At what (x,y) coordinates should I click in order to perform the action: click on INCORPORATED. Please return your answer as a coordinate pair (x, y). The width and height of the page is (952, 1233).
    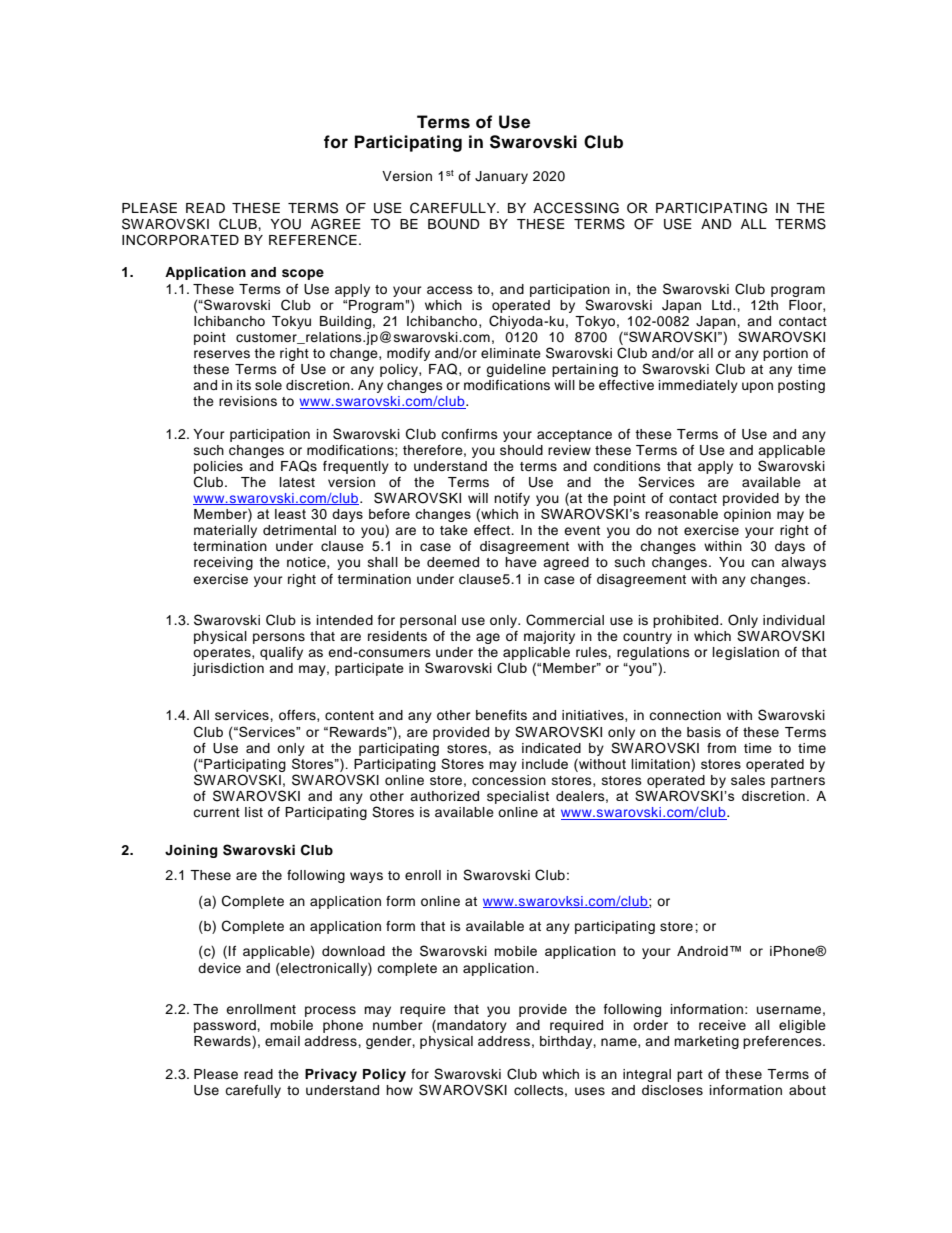
    Looking at the image, I should click on (180, 240).
